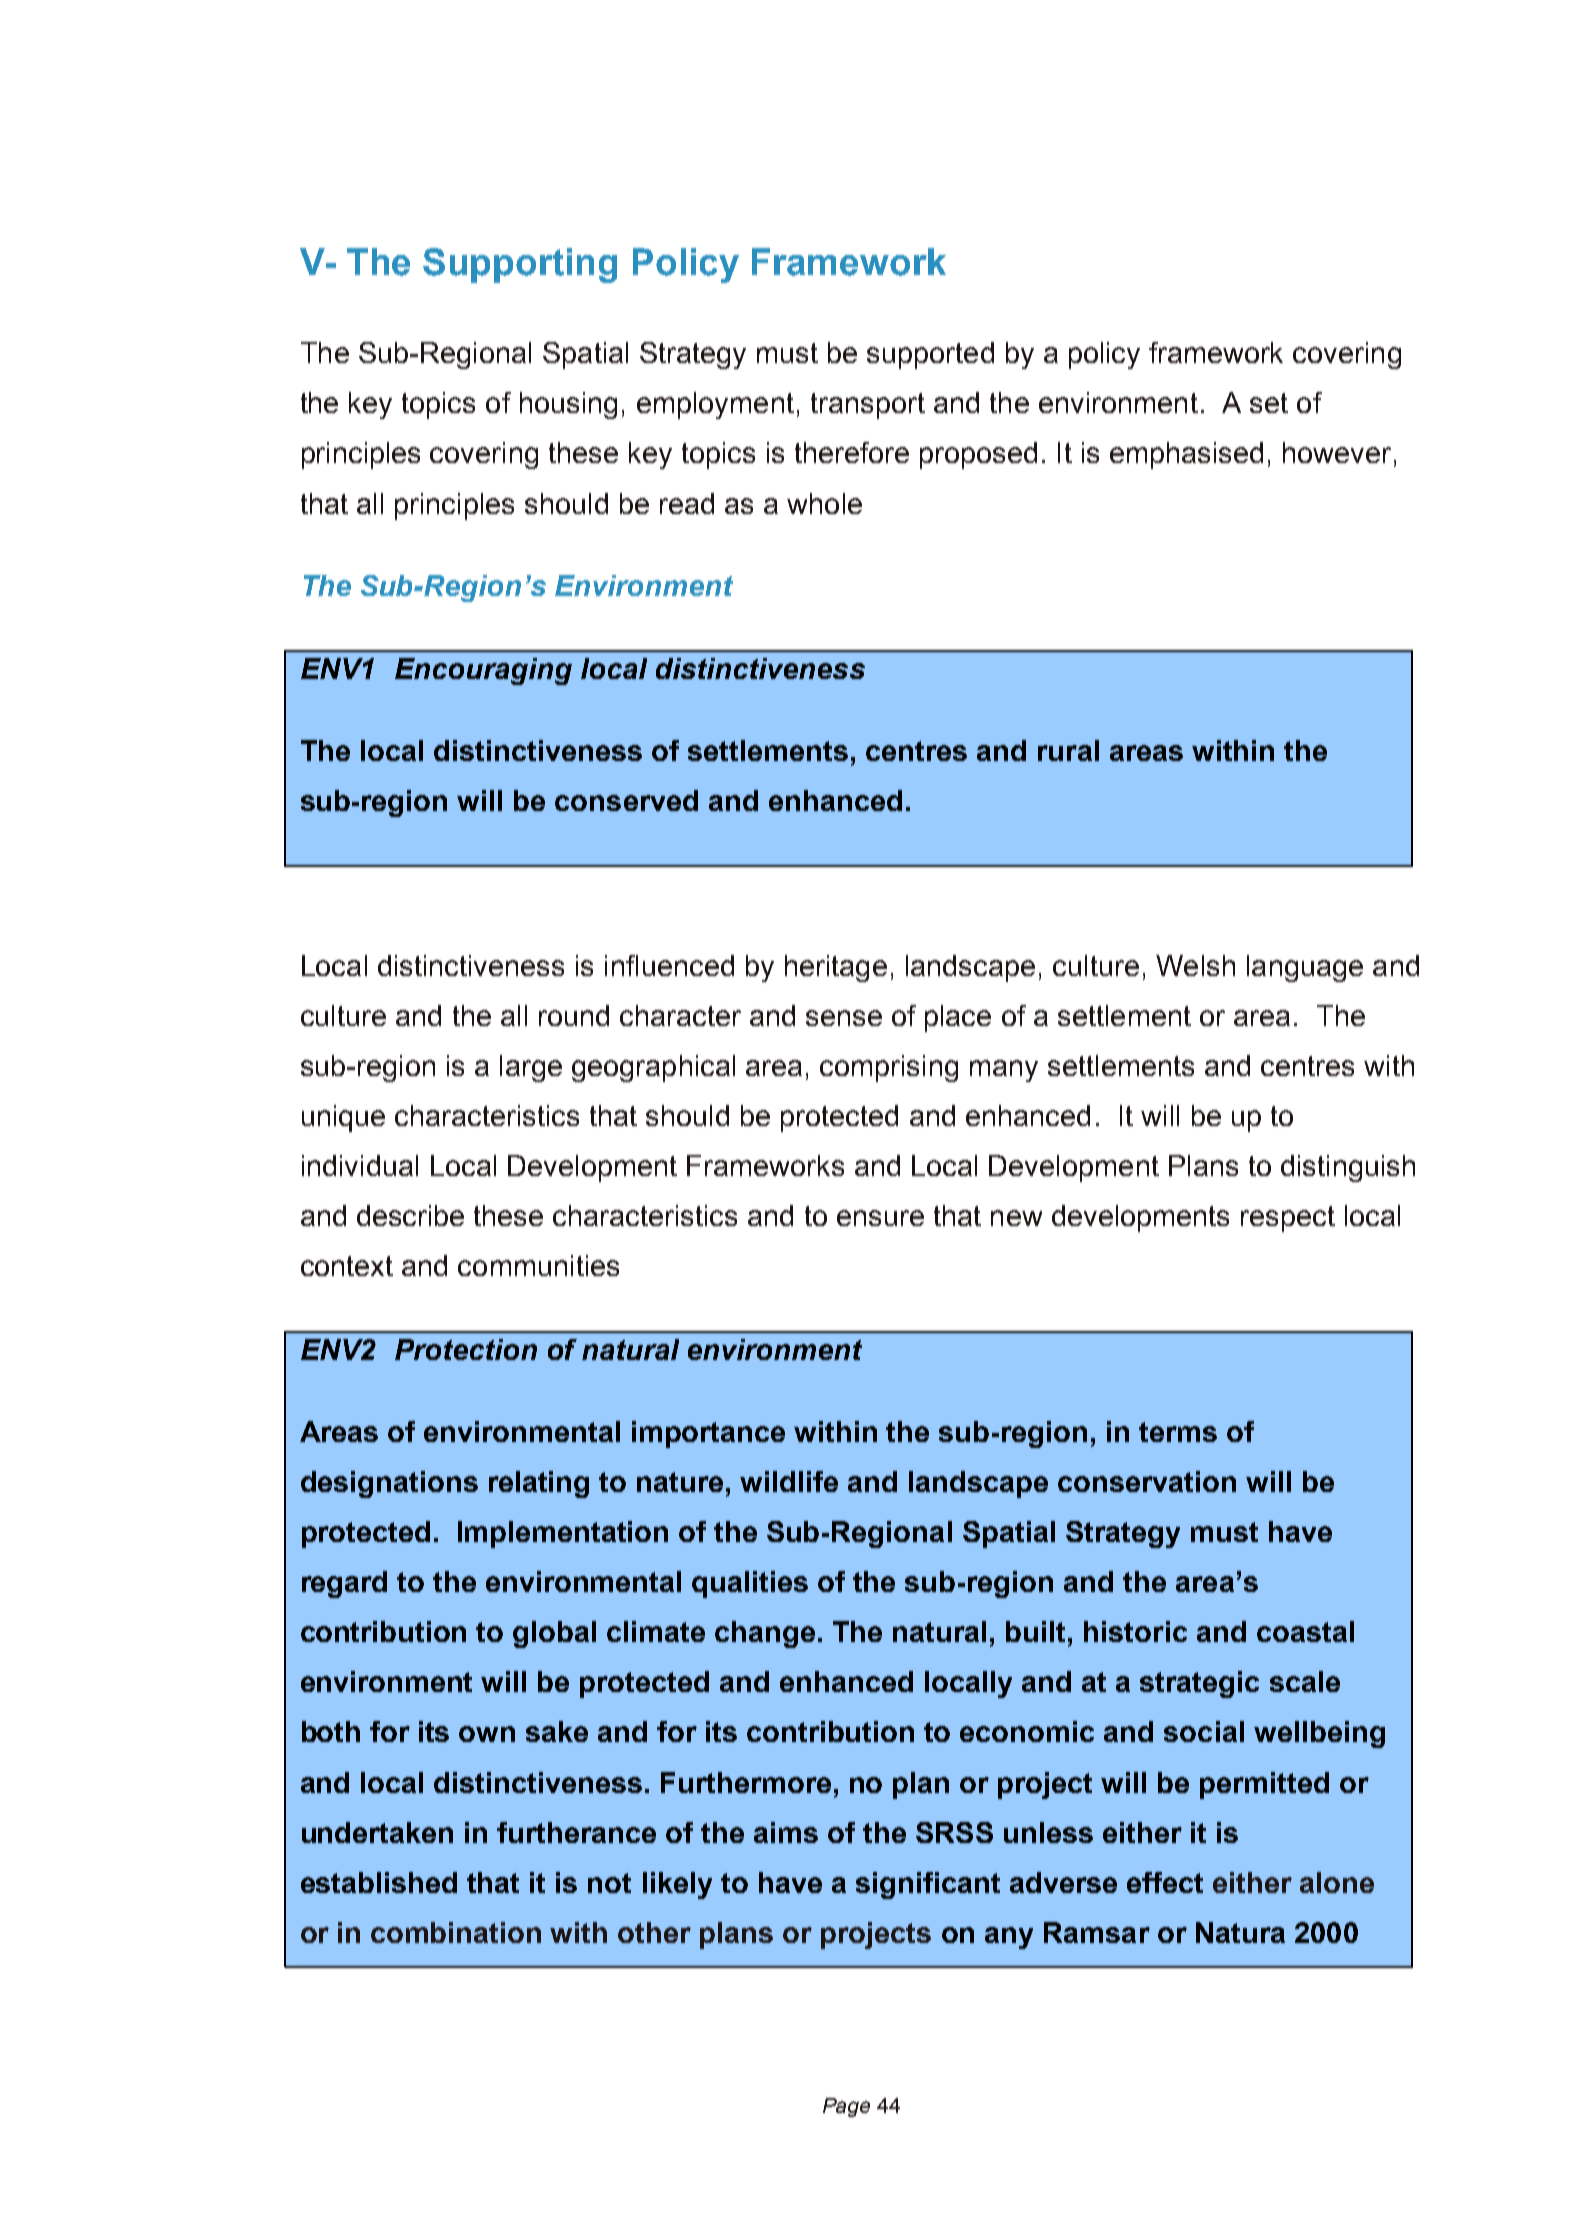  Describe the element at coordinates (410, 1215) in the screenshot. I see `describe` at that location.
